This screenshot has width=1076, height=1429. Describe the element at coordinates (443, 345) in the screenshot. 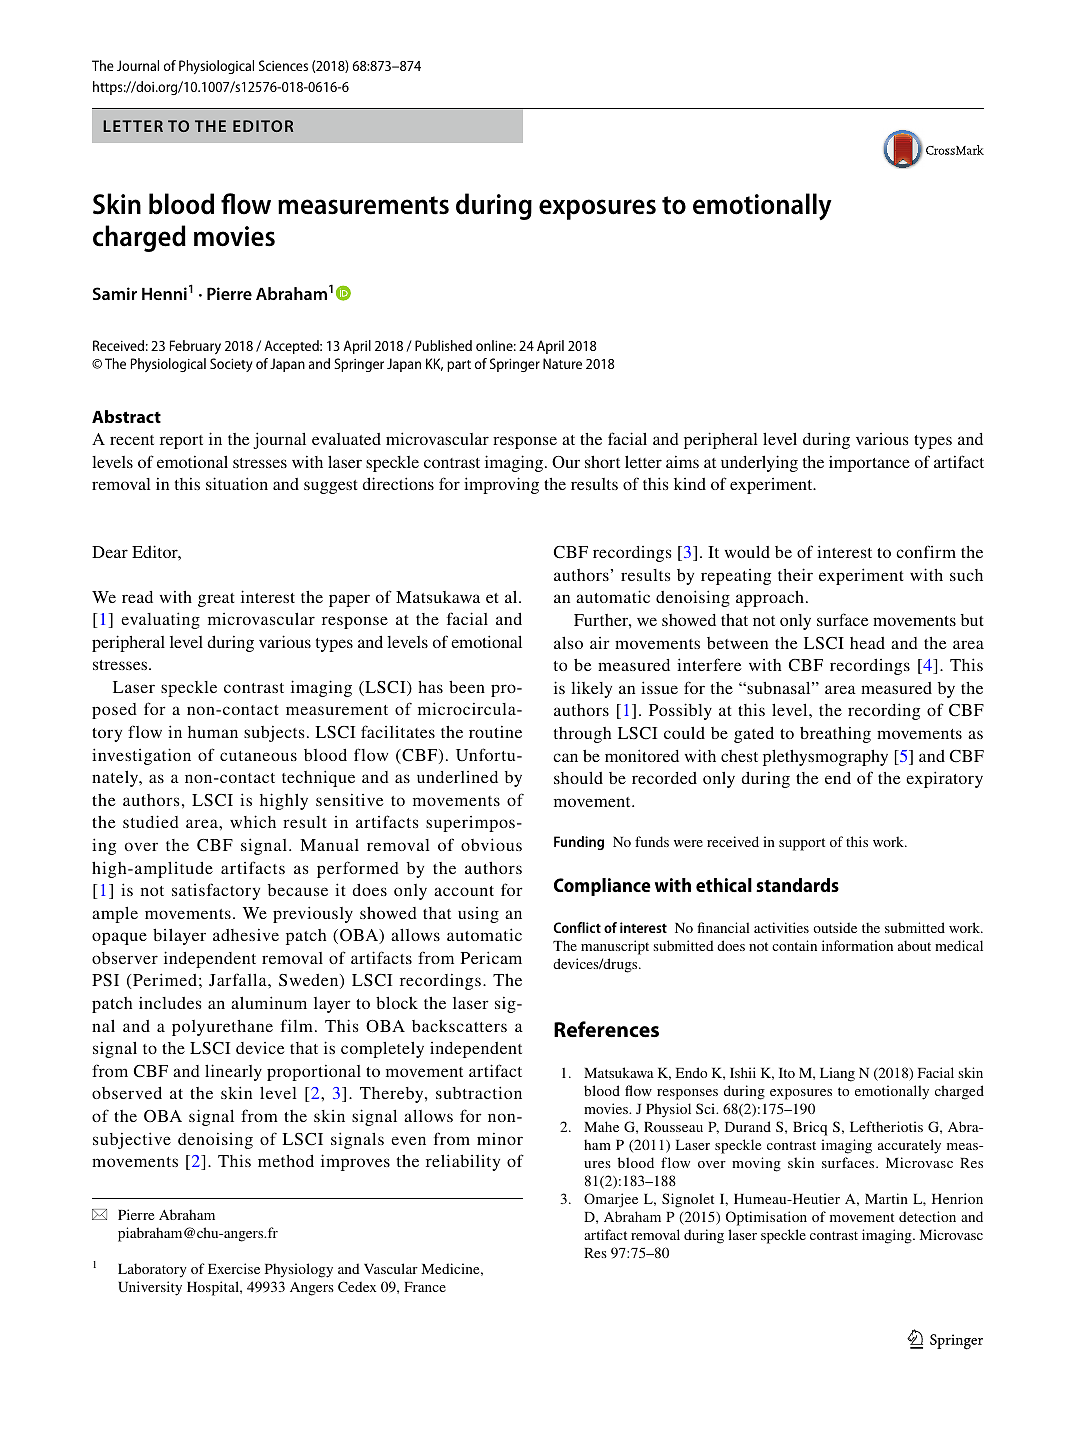

I see `Published` at that location.
